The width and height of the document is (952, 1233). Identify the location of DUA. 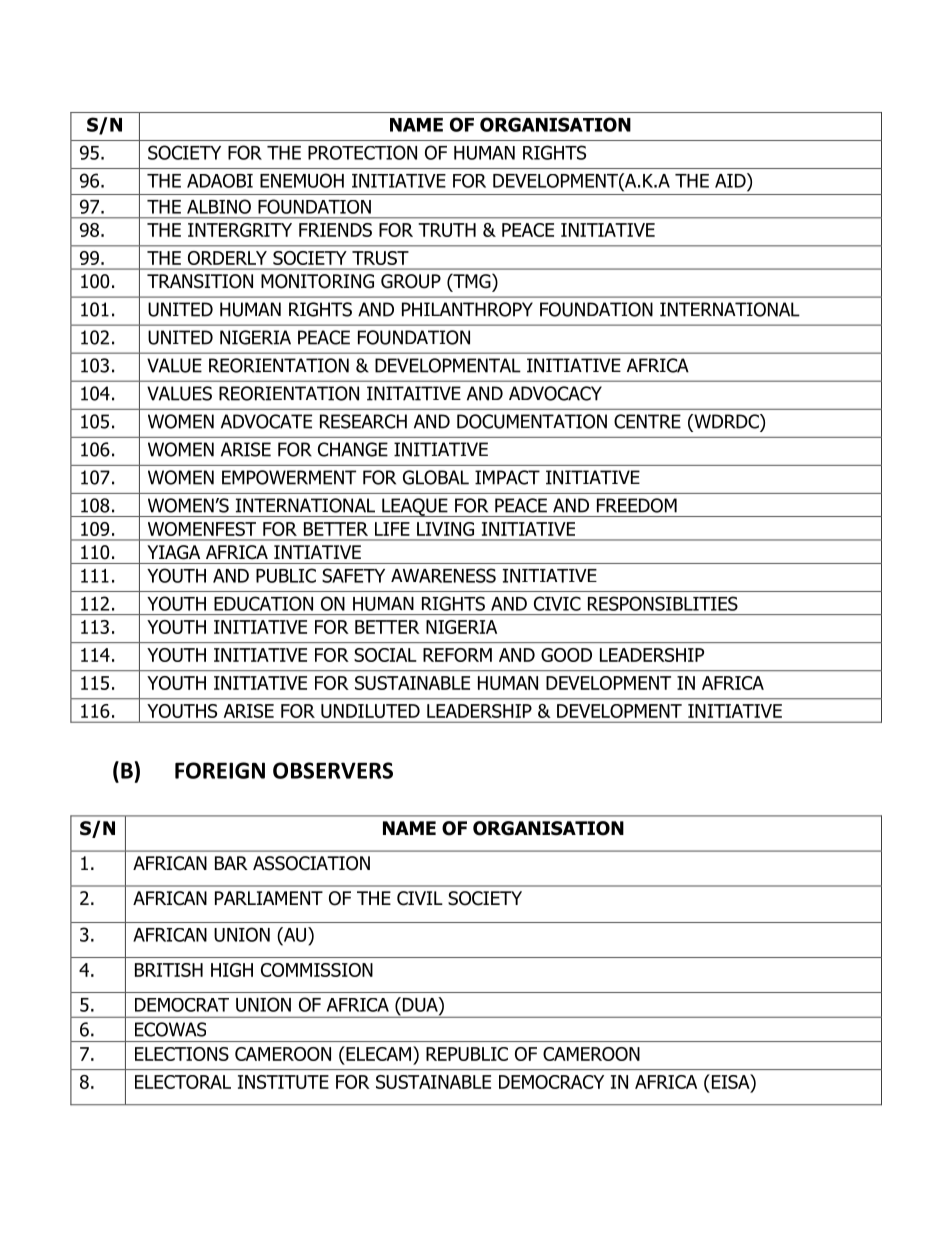
(421, 1004).
